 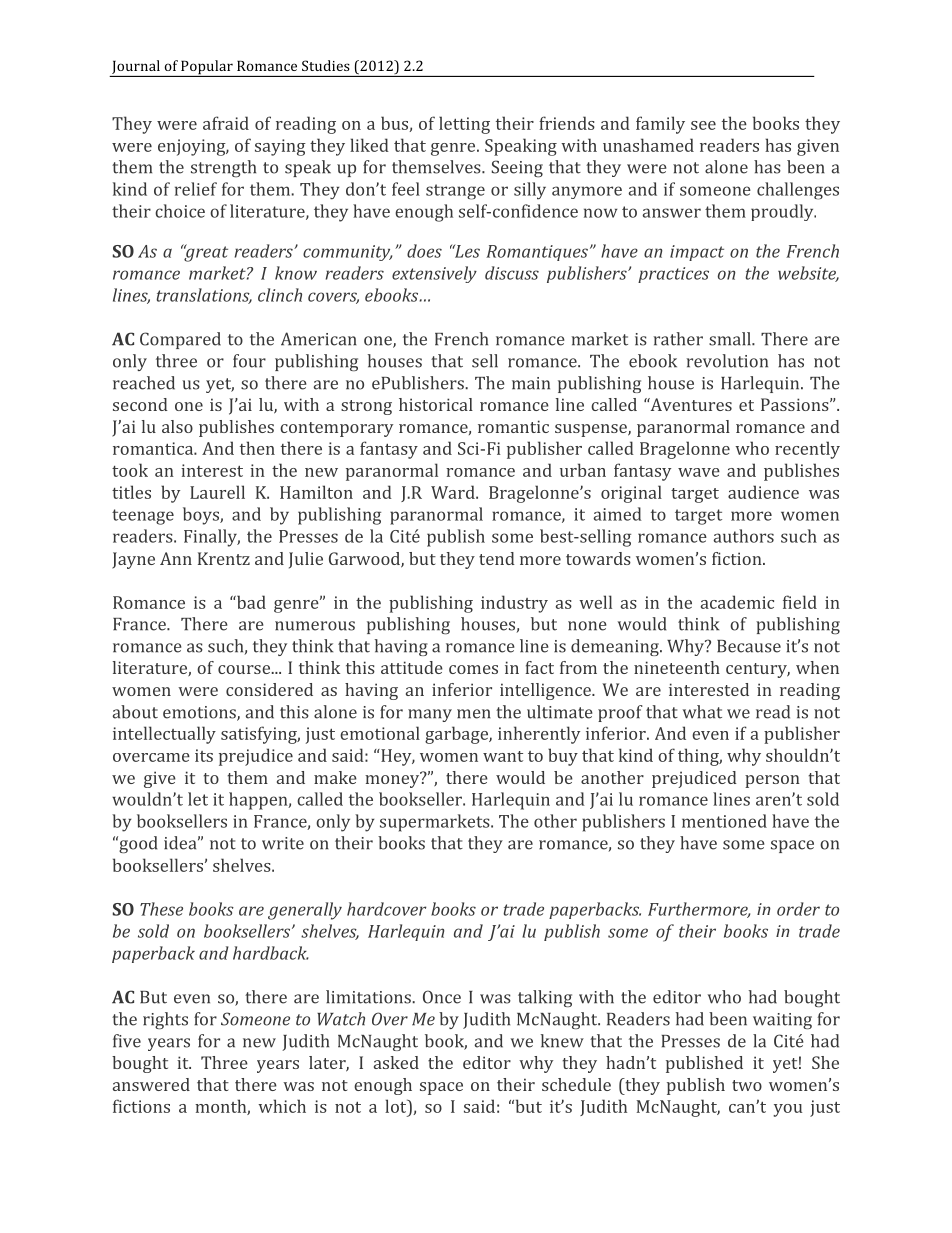 I want to click on small, so click(x=731, y=339).
